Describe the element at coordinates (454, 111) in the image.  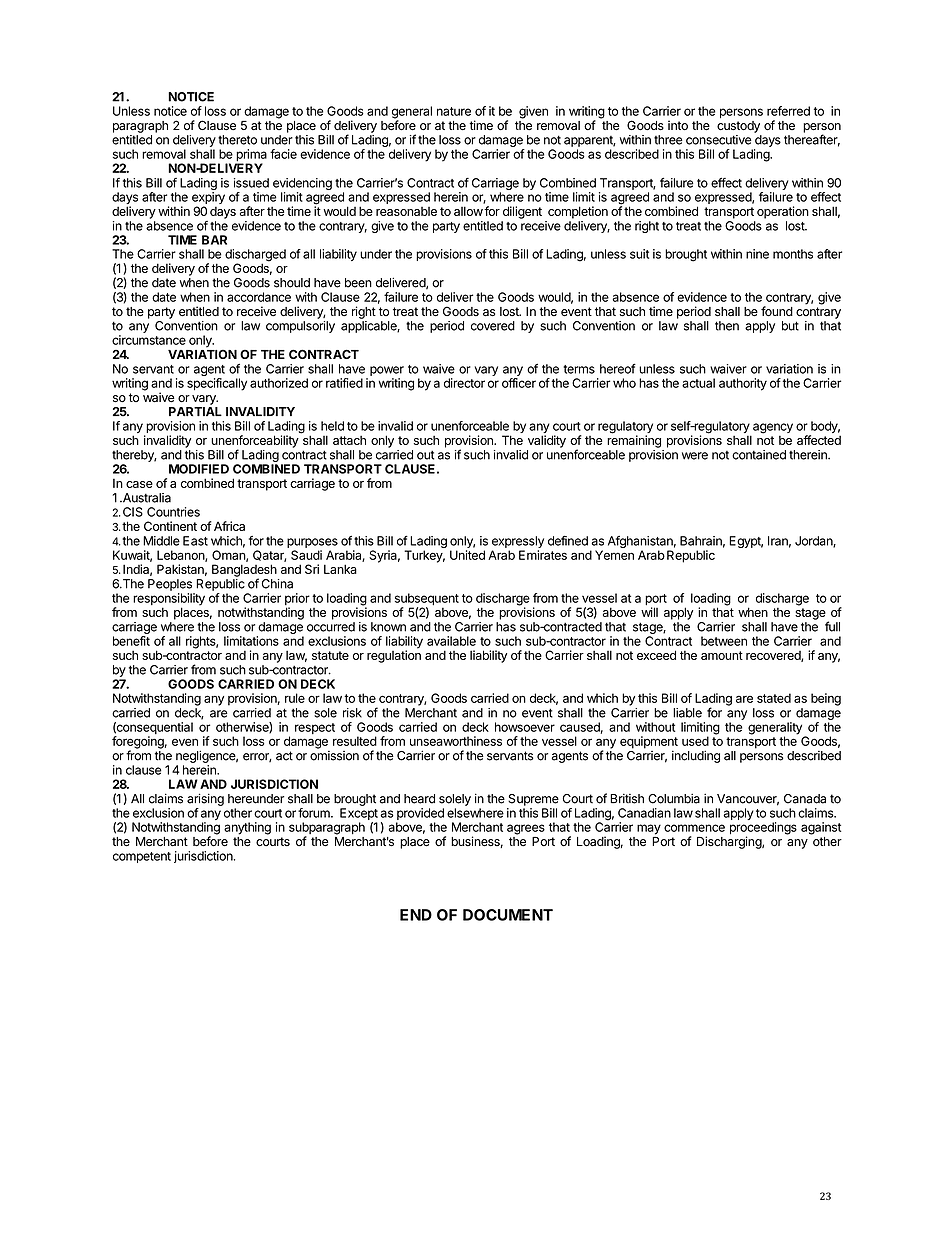
I see `nature` at that location.
